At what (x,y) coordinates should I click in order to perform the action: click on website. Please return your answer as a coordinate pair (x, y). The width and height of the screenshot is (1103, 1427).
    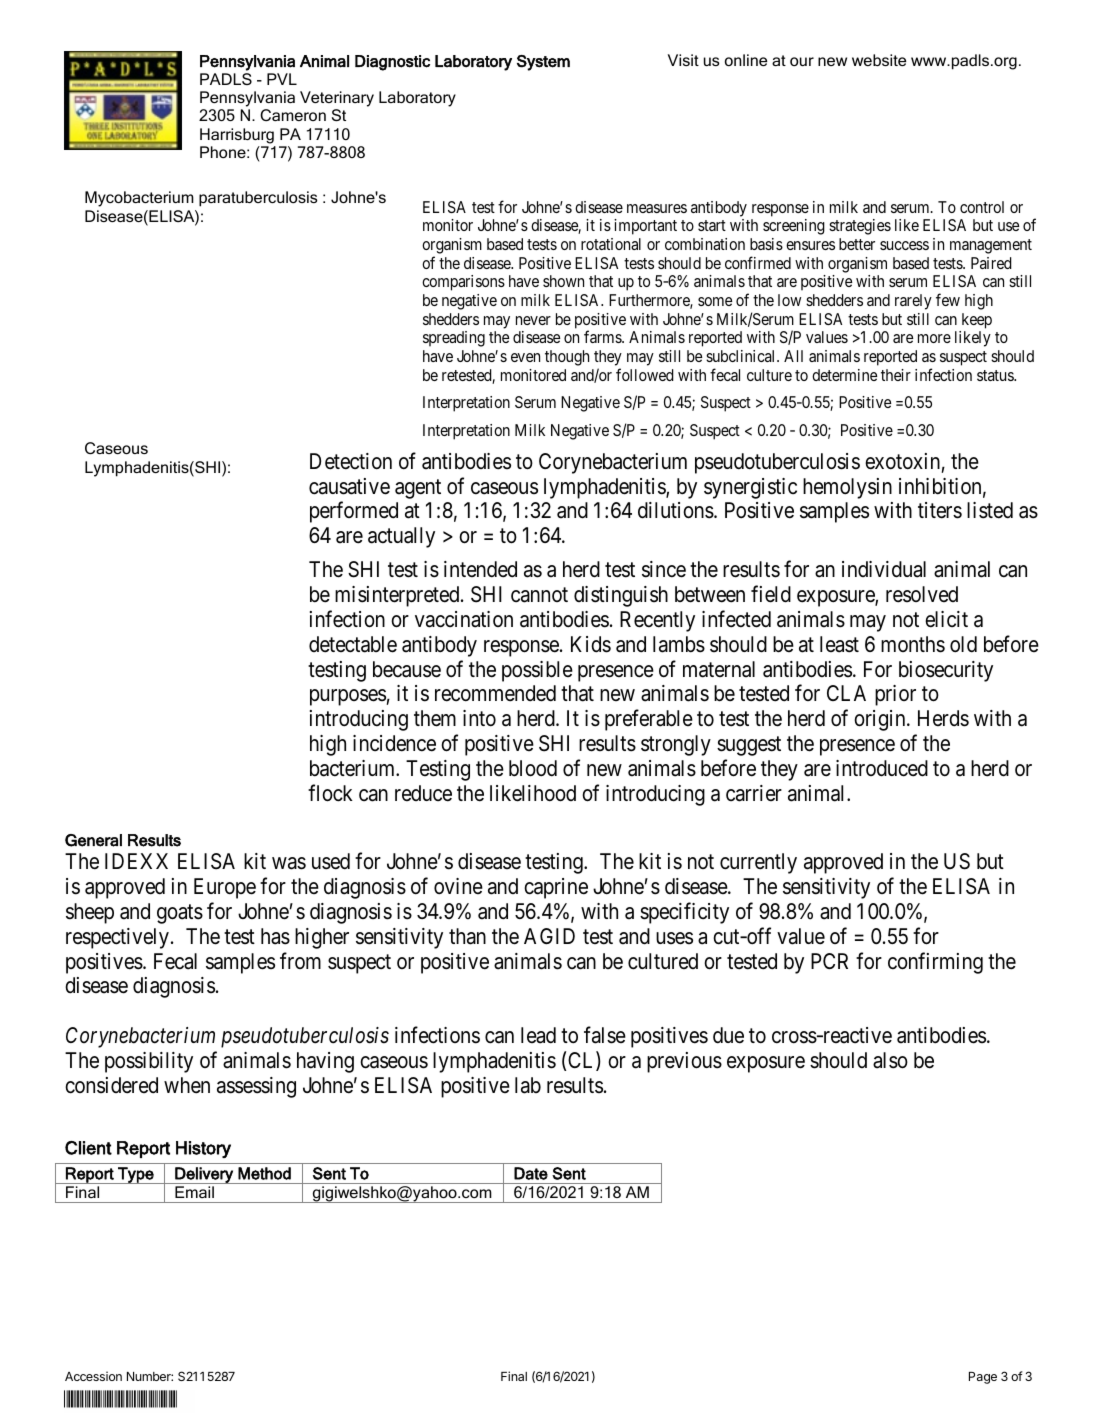
    Looking at the image, I should click on (879, 60).
